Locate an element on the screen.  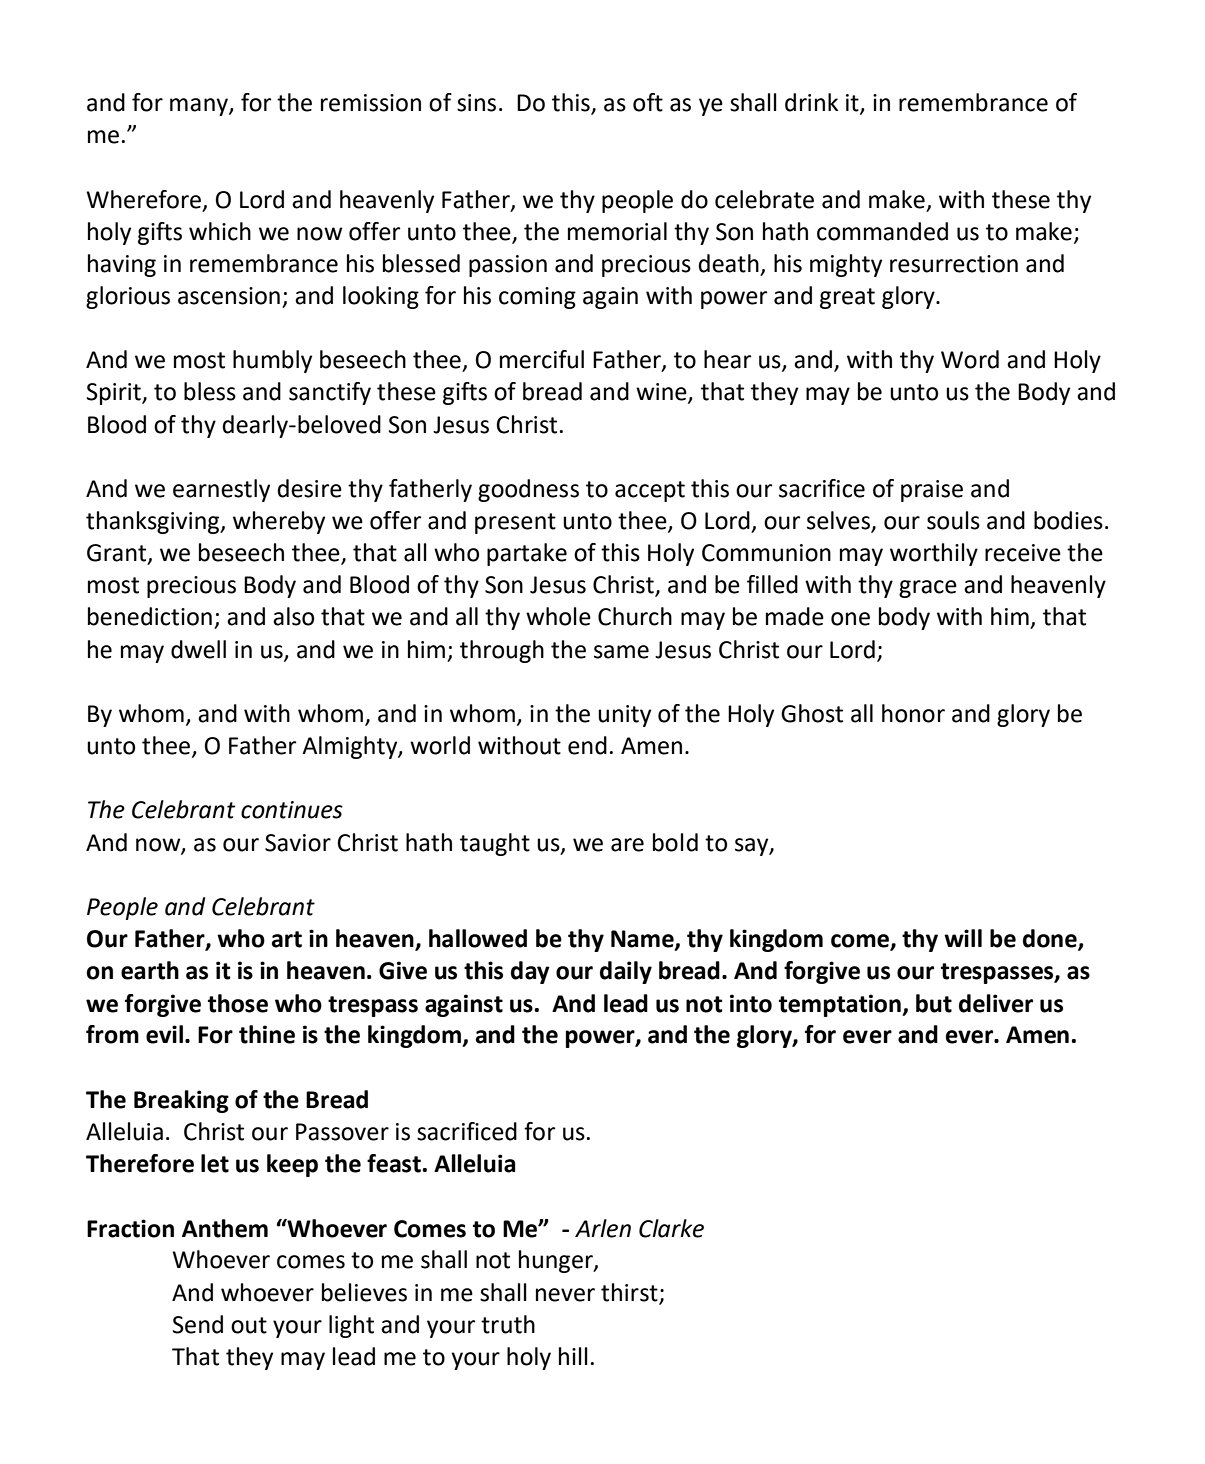
Clarke is located at coordinates (671, 1228).
